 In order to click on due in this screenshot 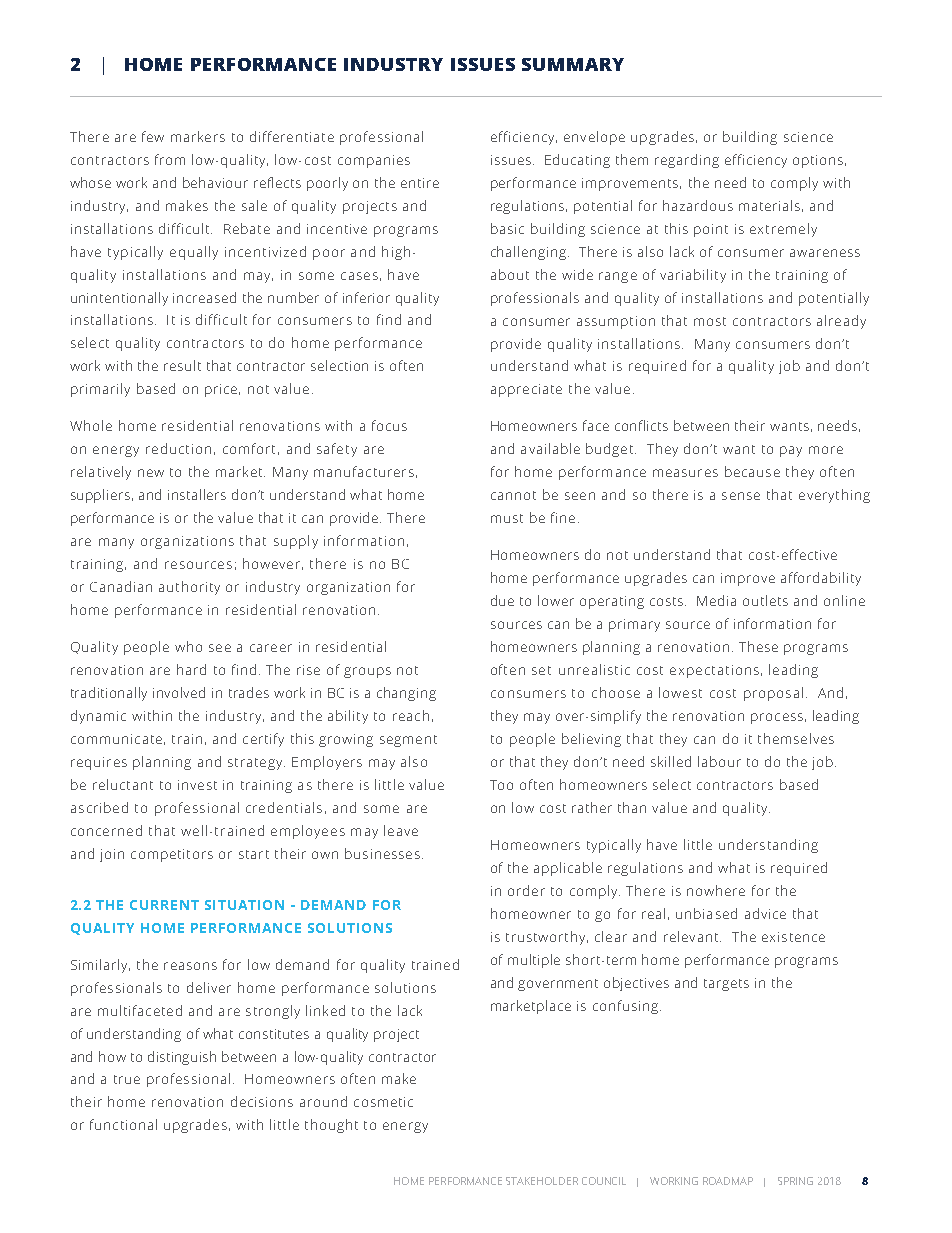, I will do `click(502, 600)`.
